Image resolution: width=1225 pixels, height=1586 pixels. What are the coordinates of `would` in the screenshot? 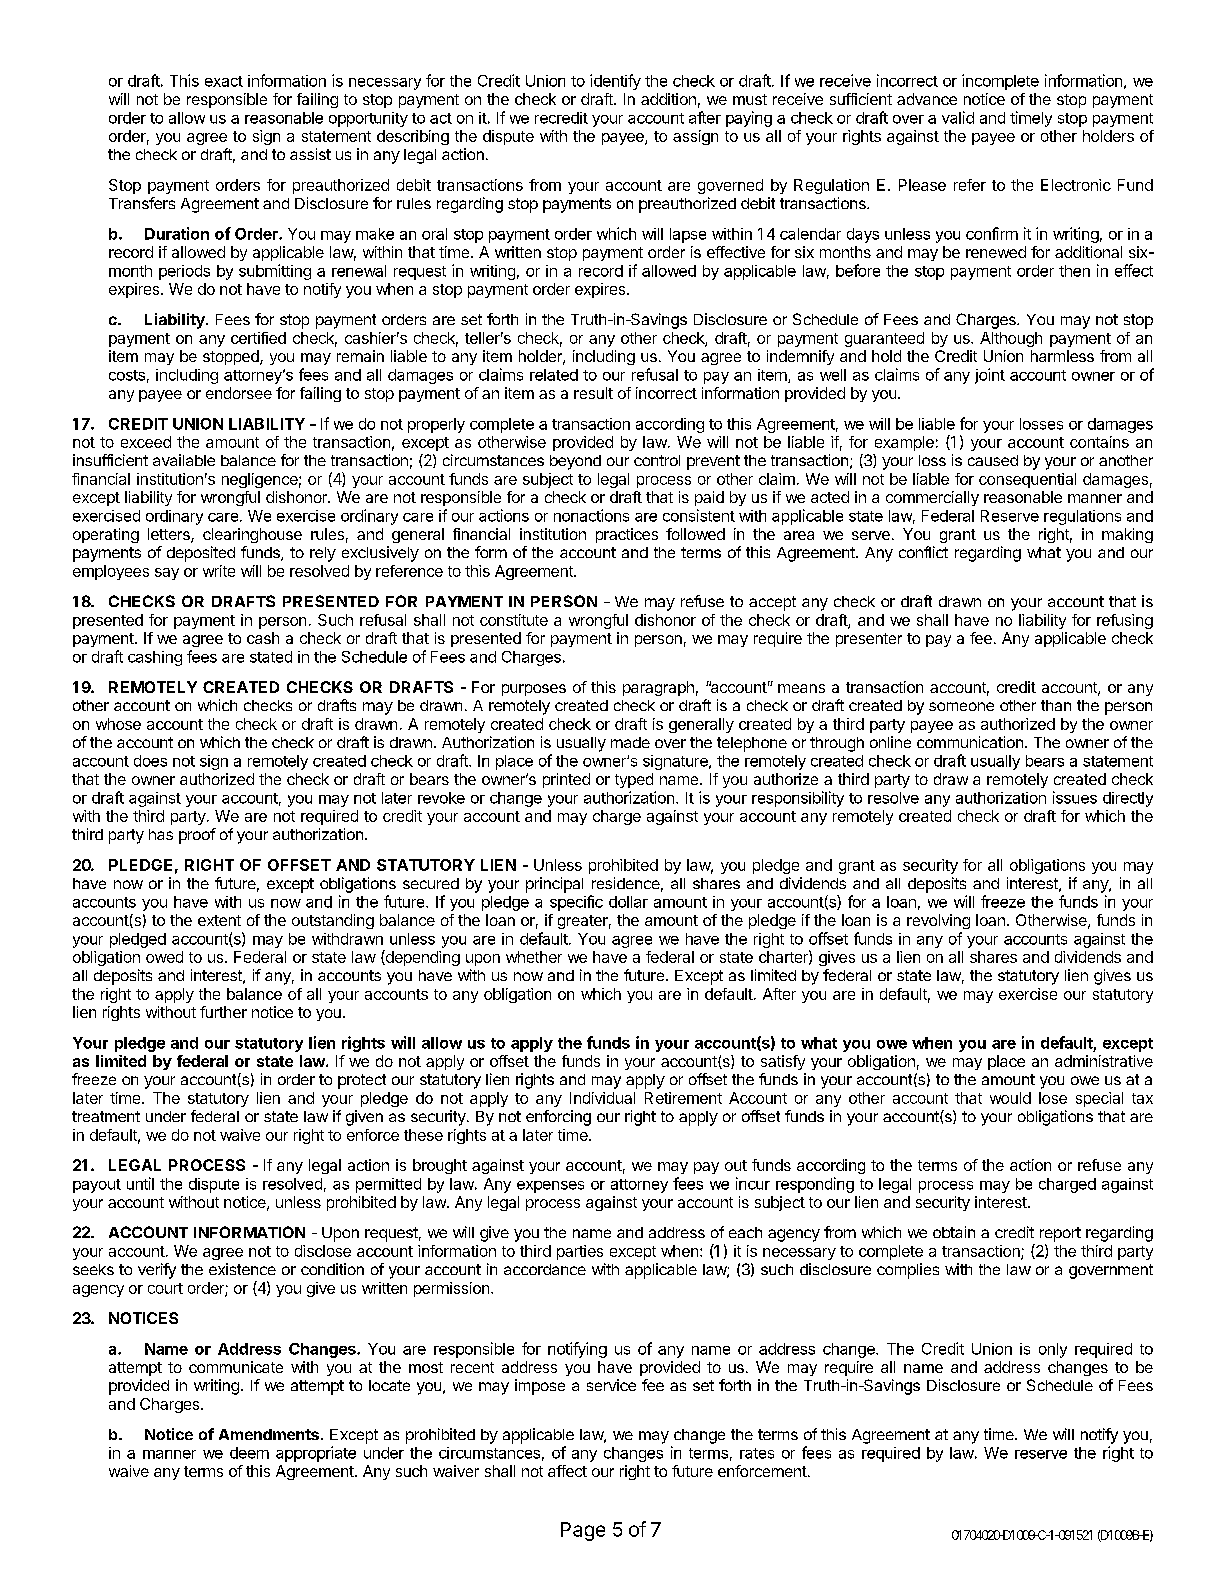 It's located at (1010, 1098).
